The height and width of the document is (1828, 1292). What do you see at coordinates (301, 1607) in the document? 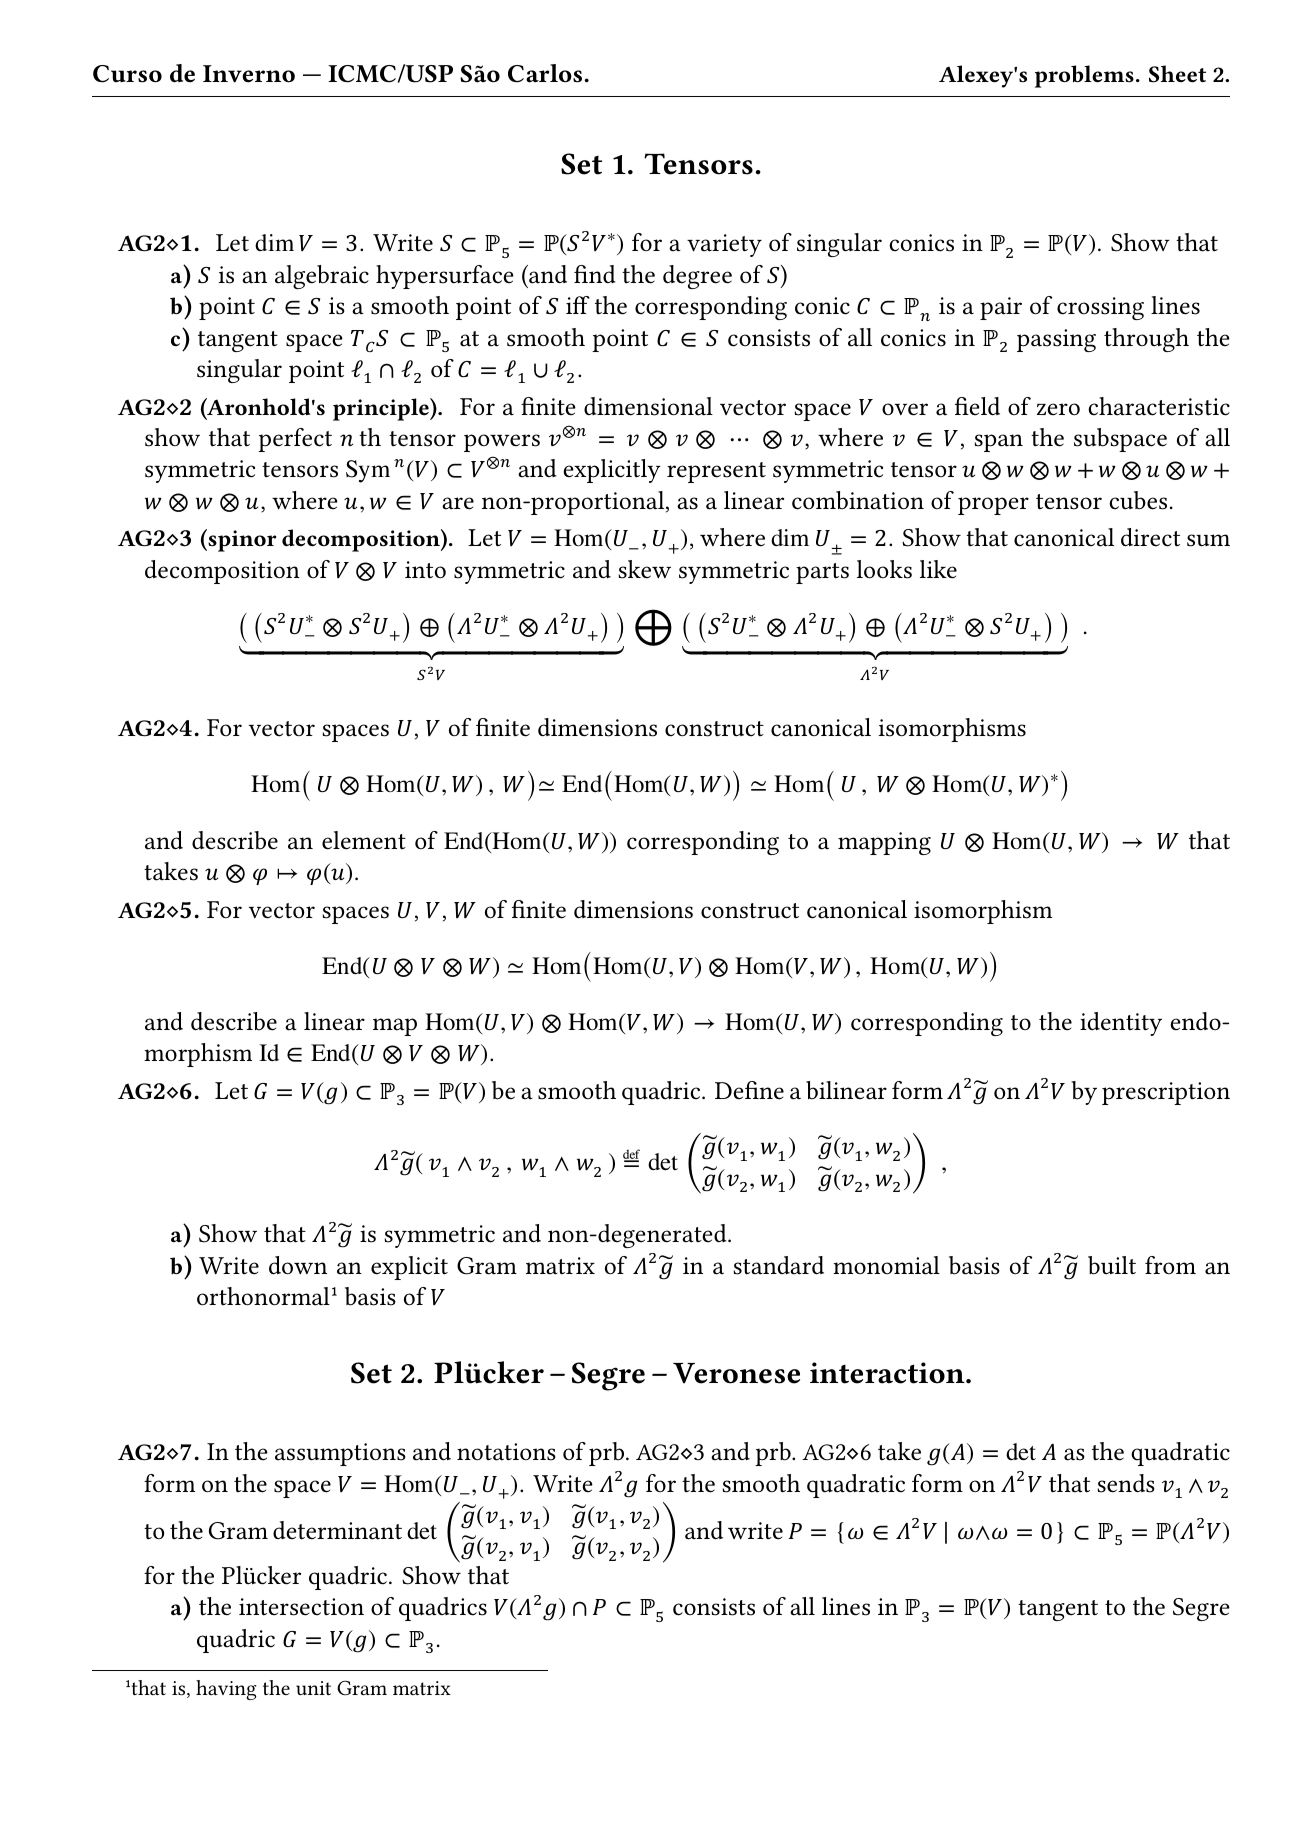
I see `intersection` at bounding box center [301, 1607].
